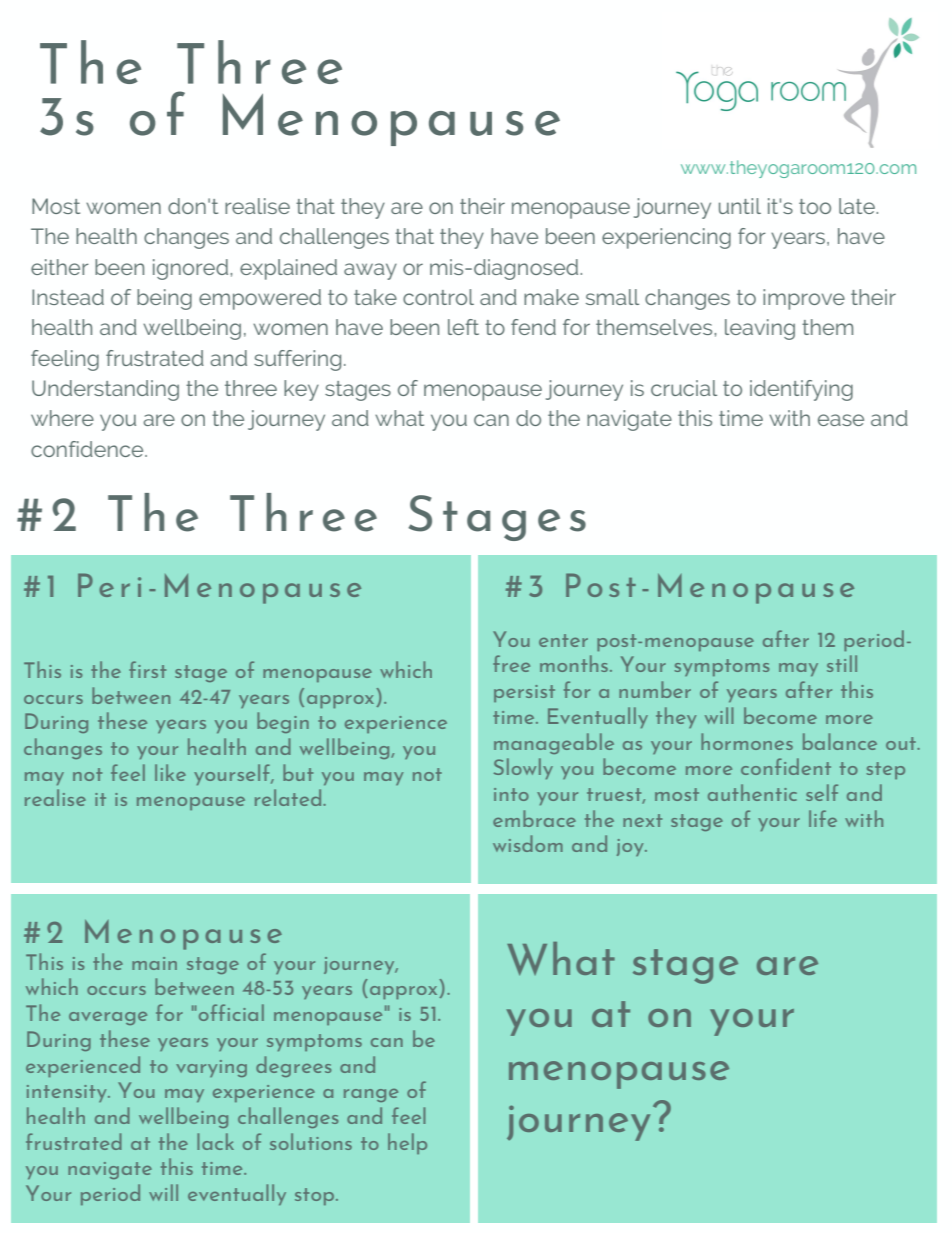  Describe the element at coordinates (528, 843) in the screenshot. I see `wisdom` at that location.
